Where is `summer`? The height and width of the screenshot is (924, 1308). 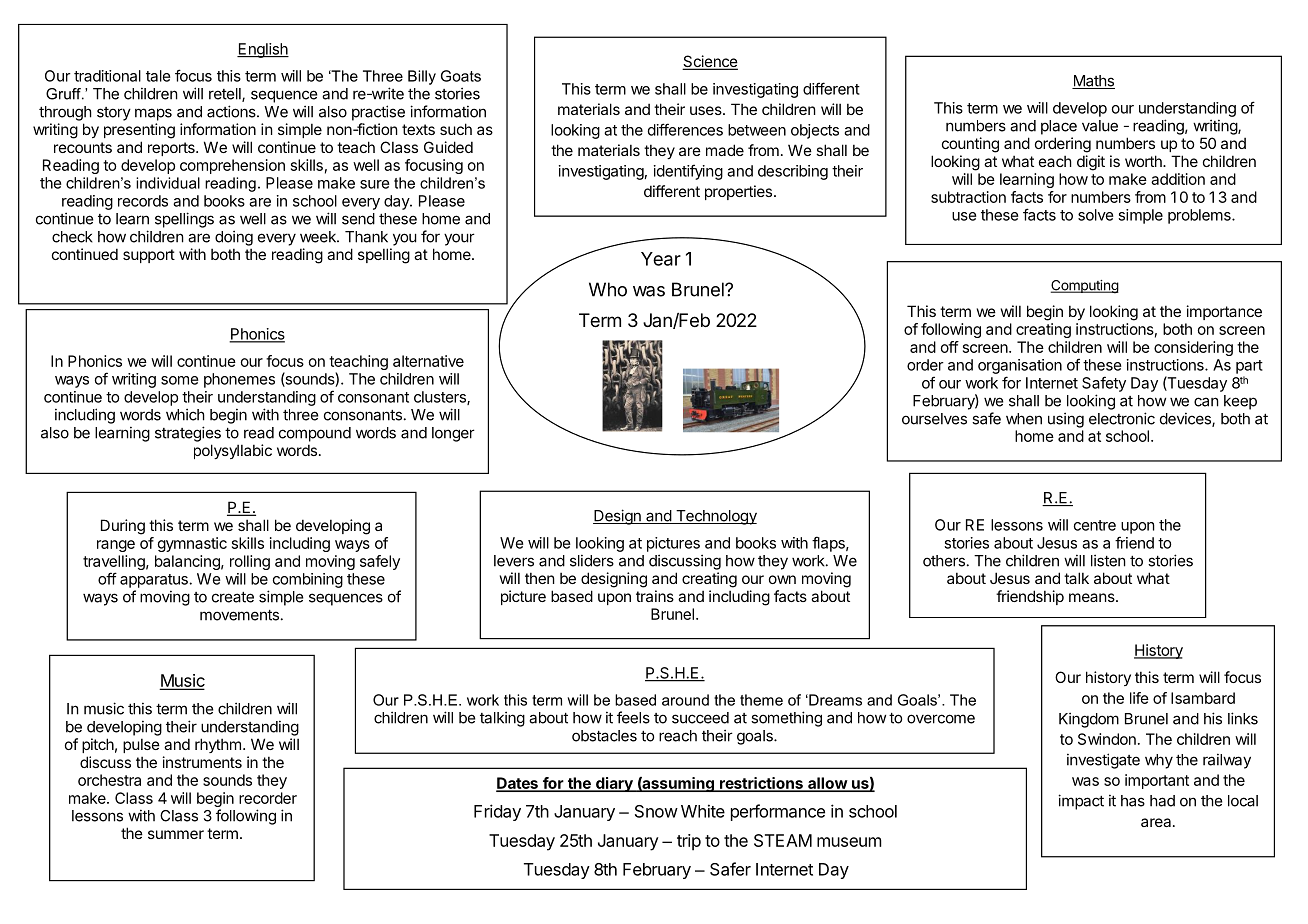
summer is located at coordinates (176, 834).
